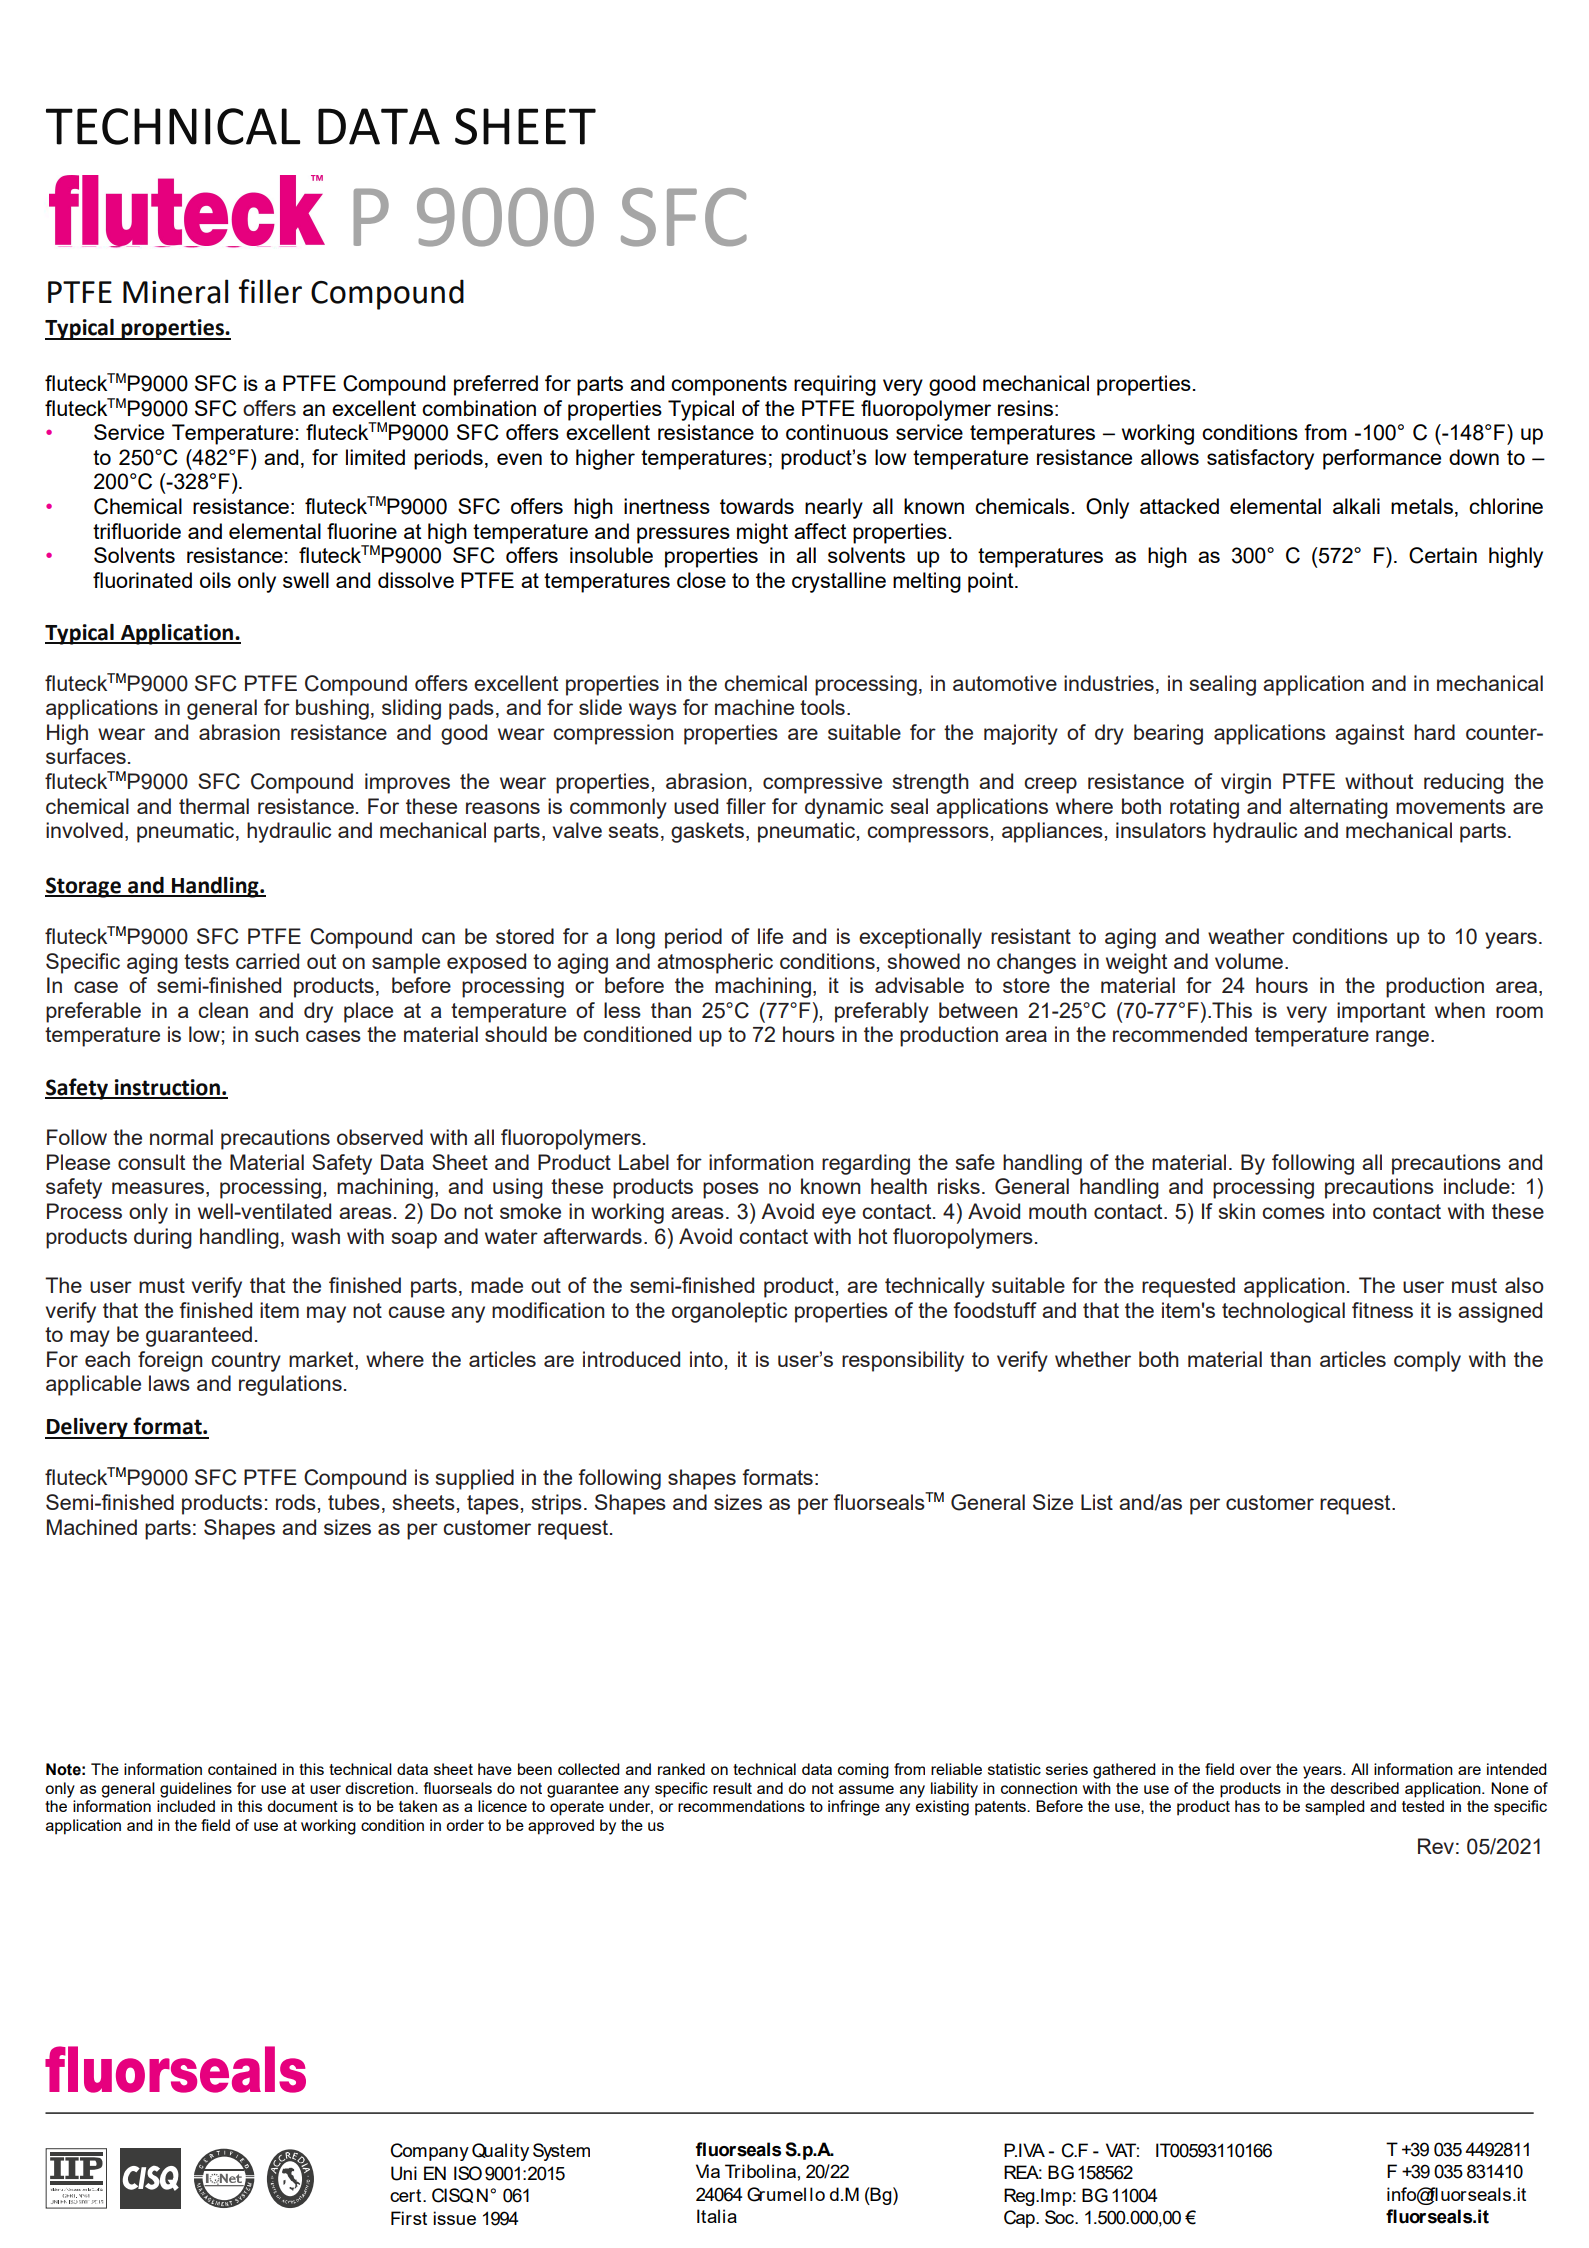  I want to click on performance, so click(1382, 459).
